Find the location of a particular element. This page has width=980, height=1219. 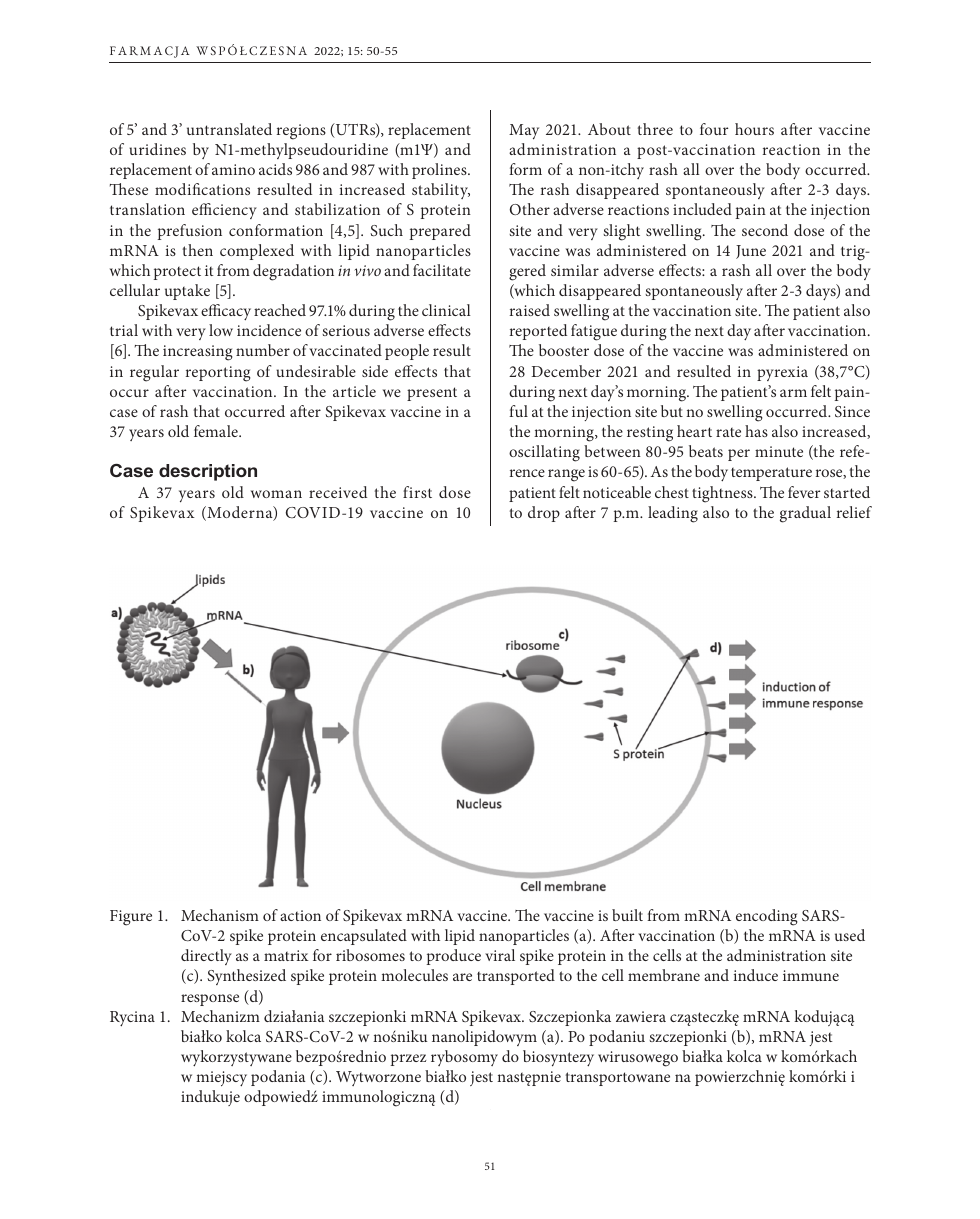

woman is located at coordinates (276, 494).
